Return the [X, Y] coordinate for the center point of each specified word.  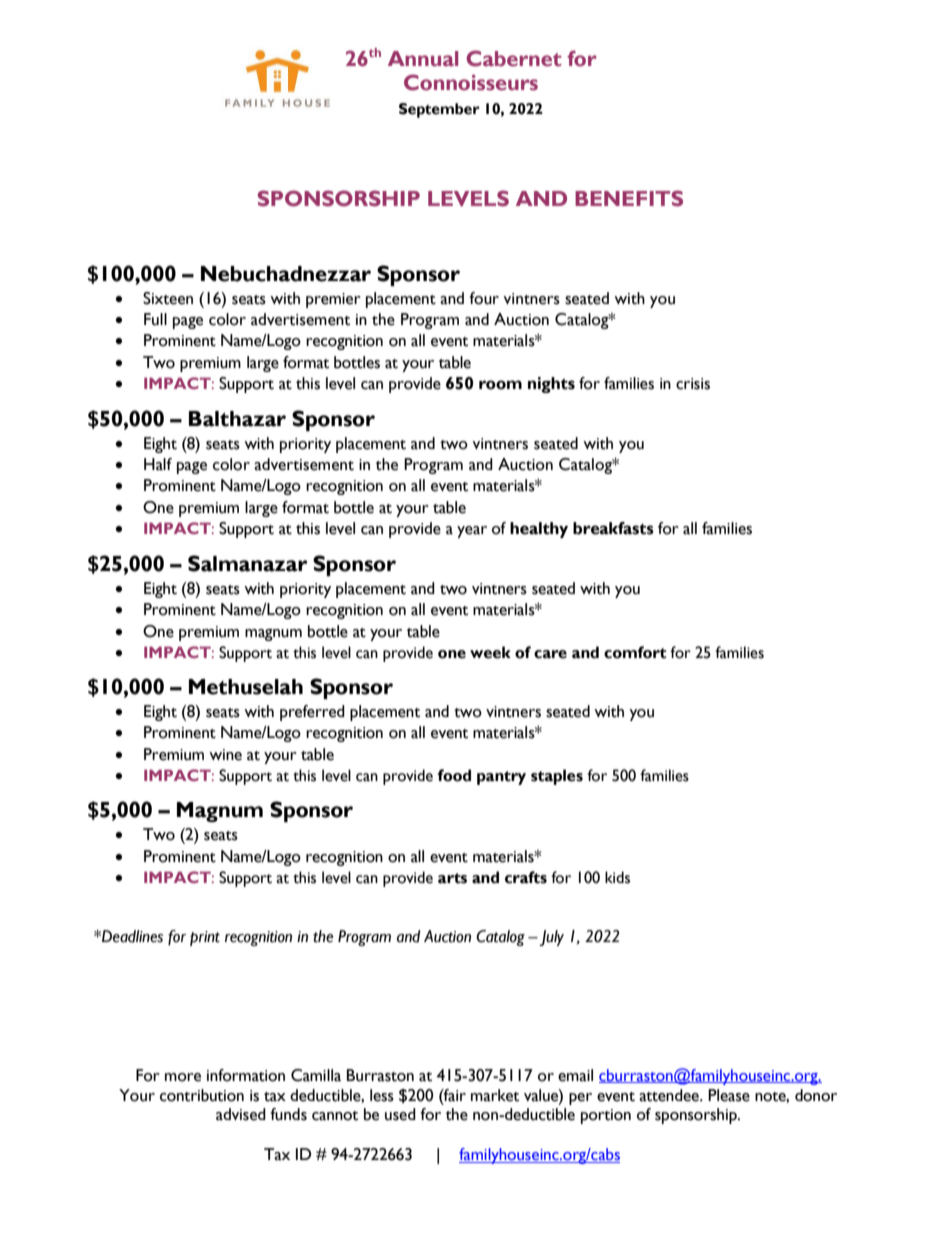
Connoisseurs [471, 82]
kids [617, 877]
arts [452, 878]
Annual [423, 59]
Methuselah [246, 687]
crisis [693, 384]
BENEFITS [629, 198]
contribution [202, 1095]
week [490, 652]
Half [158, 464]
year [472, 532]
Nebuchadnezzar [286, 274]
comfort [635, 652]
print [205, 938]
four [484, 298]
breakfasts [613, 528]
